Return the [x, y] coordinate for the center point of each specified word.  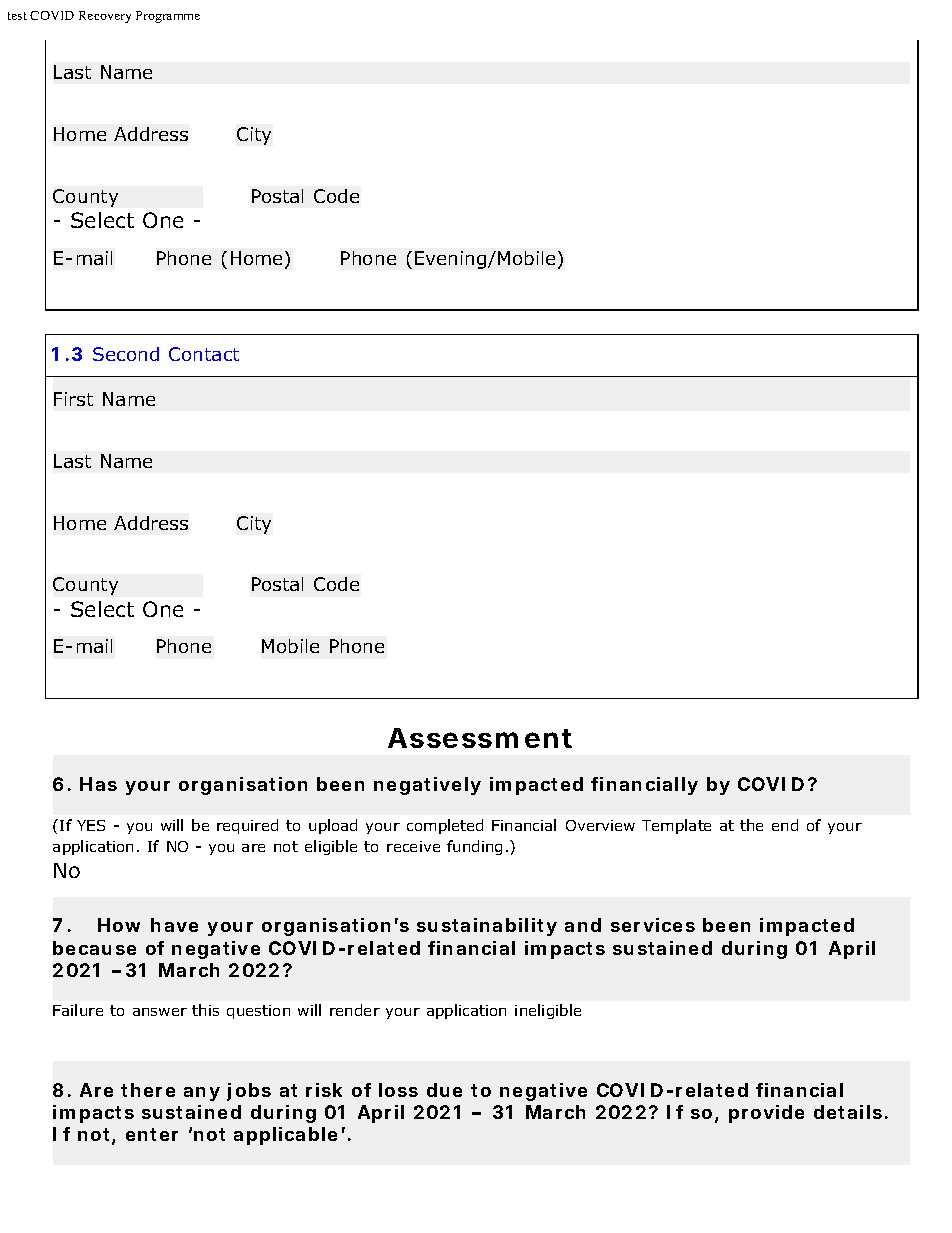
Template [676, 826]
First [73, 399]
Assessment [480, 738]
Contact [204, 354]
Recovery [105, 17]
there [148, 1090]
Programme [168, 17]
